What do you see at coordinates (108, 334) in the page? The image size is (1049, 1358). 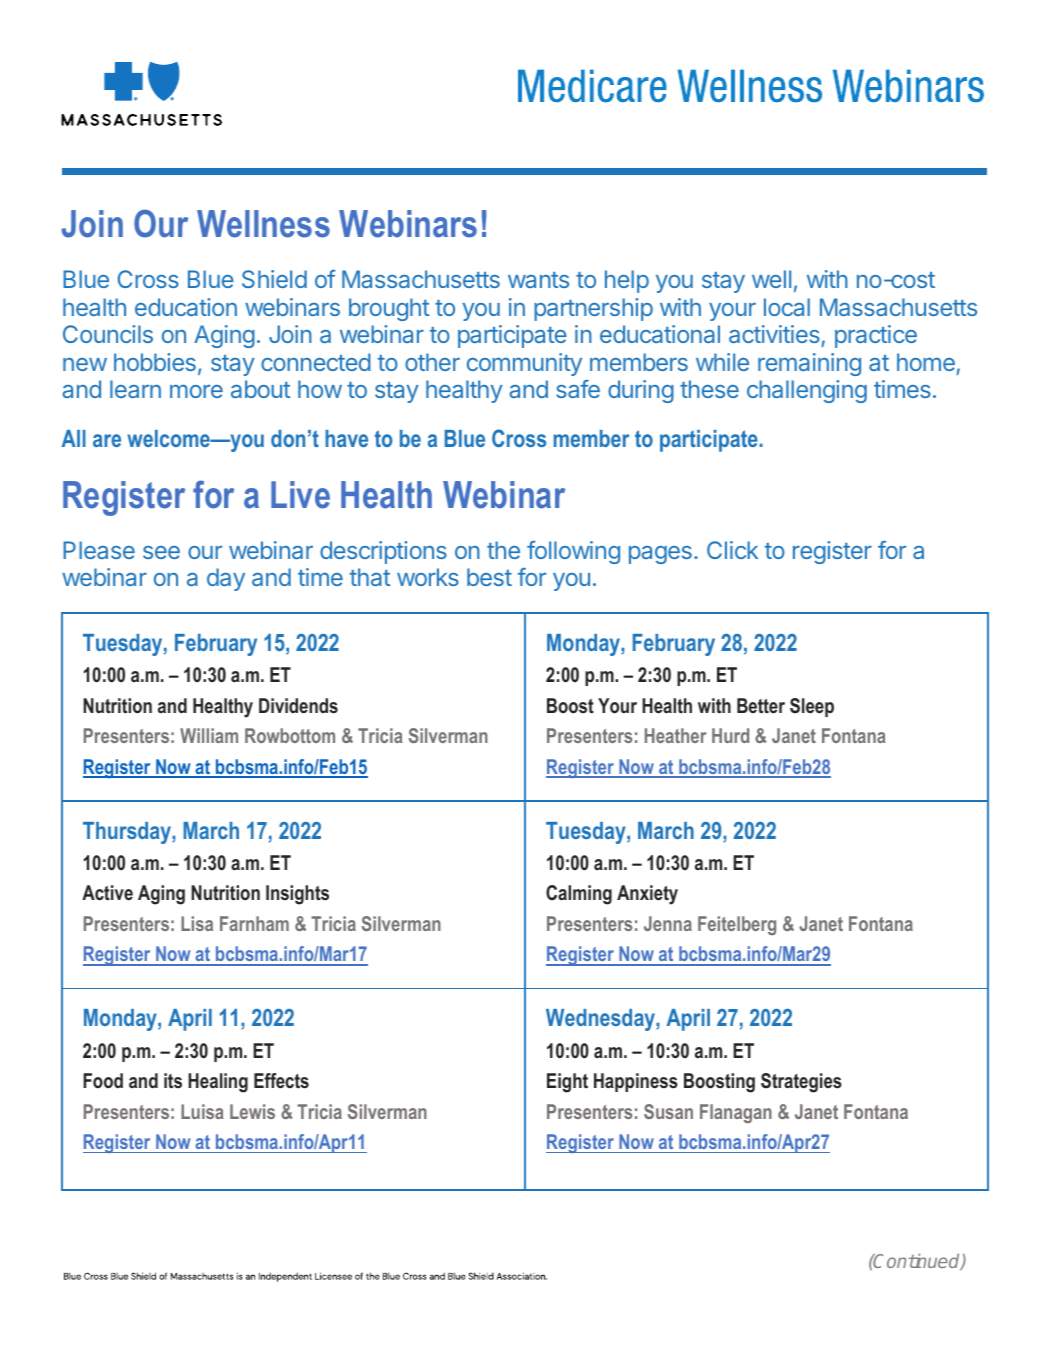 I see `Councils` at bounding box center [108, 334].
